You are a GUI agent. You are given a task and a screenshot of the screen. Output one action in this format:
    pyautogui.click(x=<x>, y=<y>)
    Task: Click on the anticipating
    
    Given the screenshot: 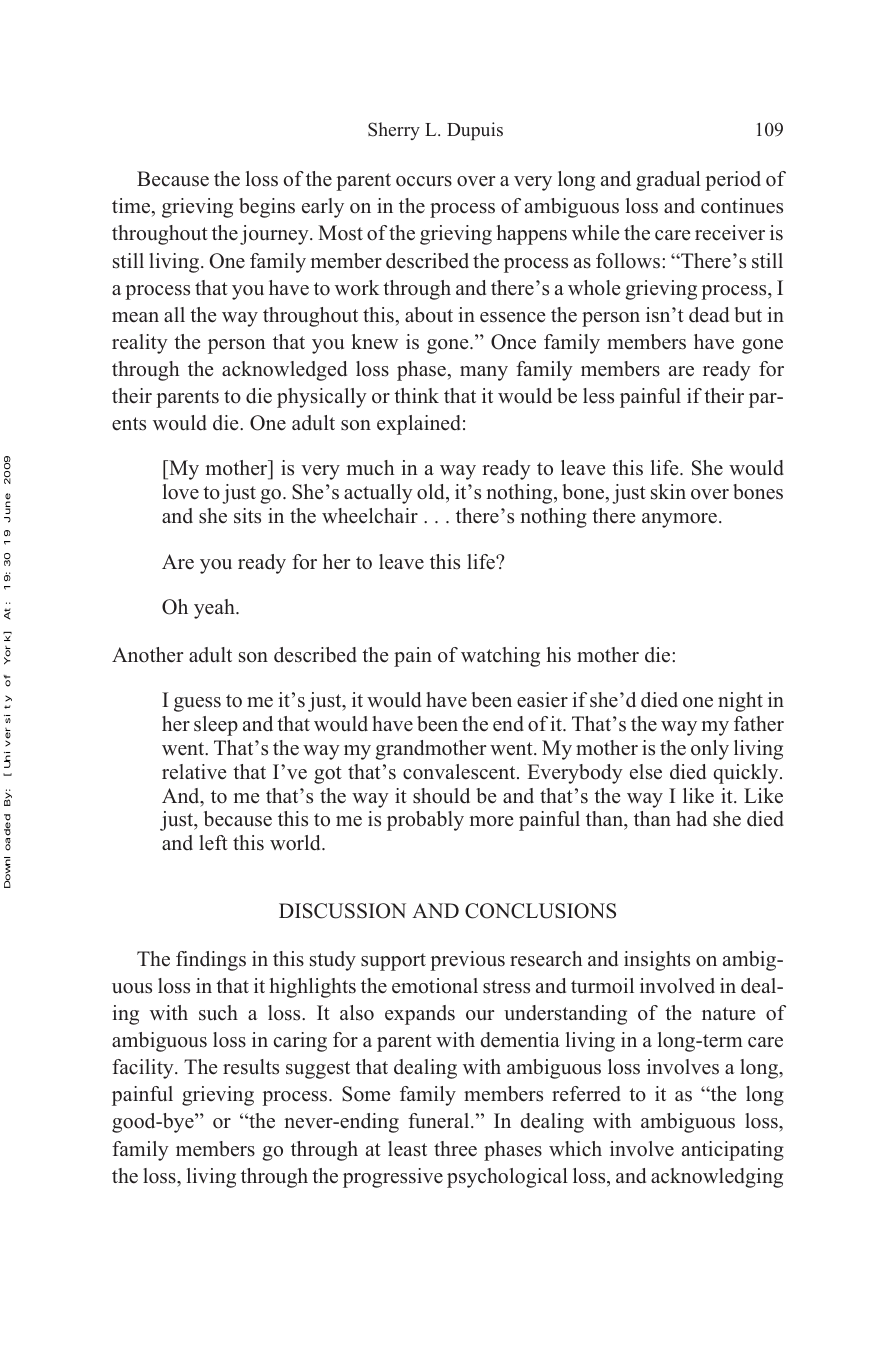 What is the action you would take?
    pyautogui.click(x=733, y=1151)
